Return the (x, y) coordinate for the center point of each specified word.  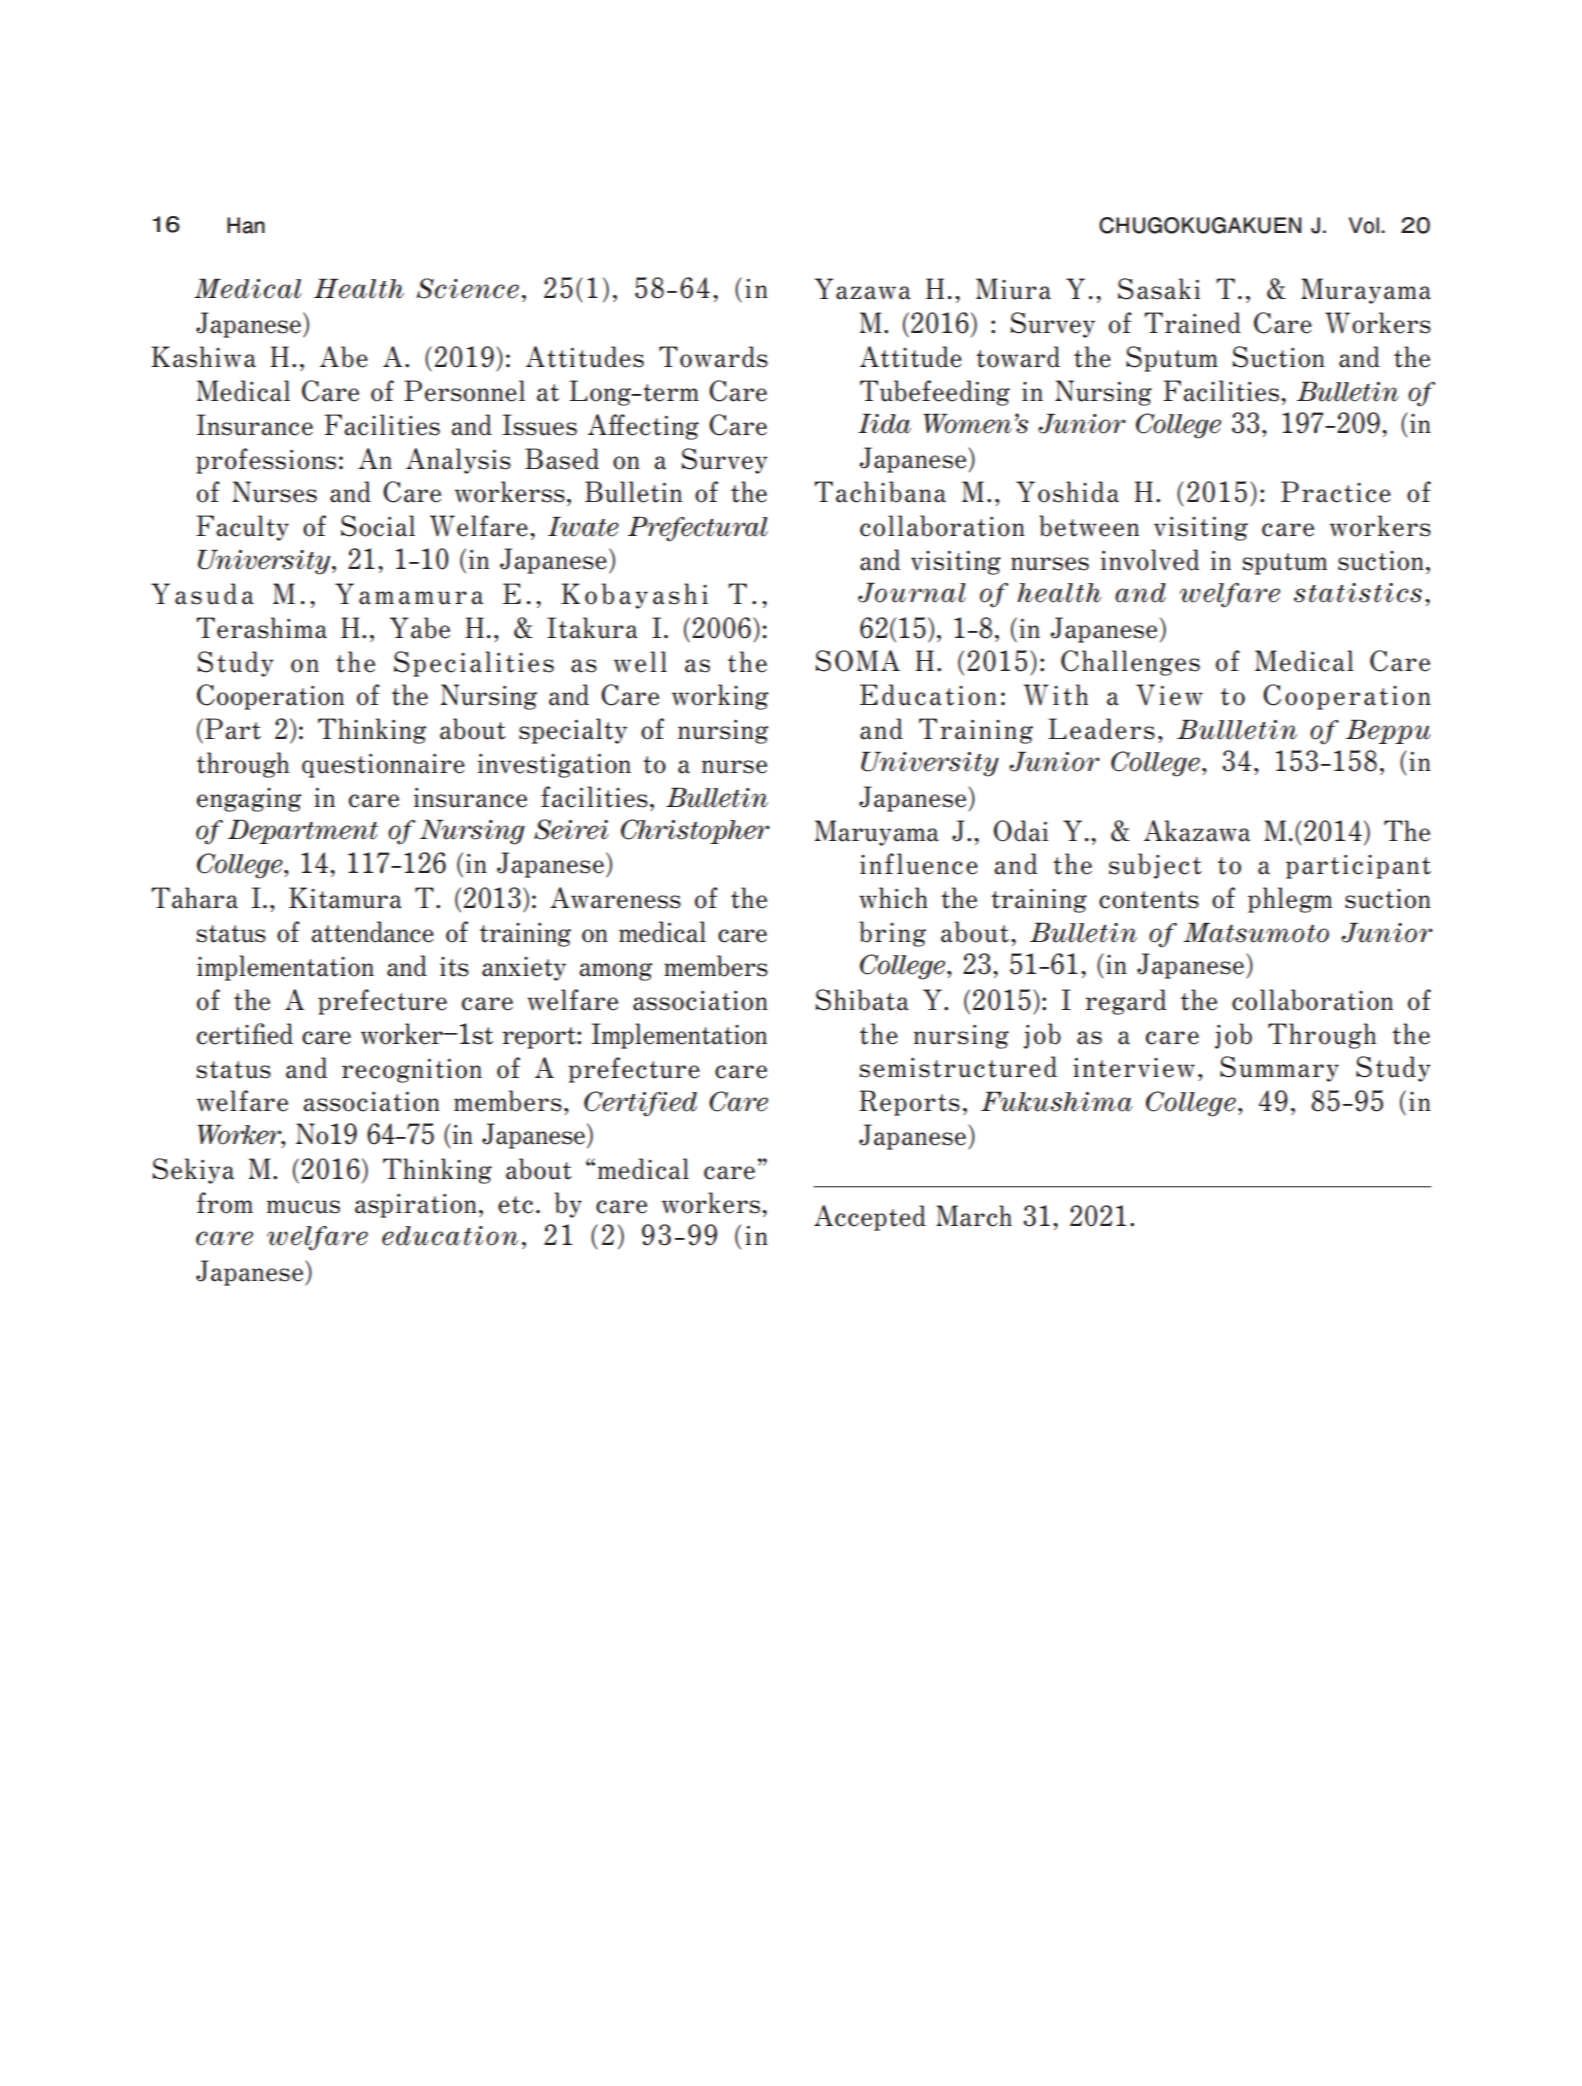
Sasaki (1159, 289)
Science (467, 288)
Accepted (870, 1218)
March (974, 1216)
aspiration (416, 1206)
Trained (1192, 323)
